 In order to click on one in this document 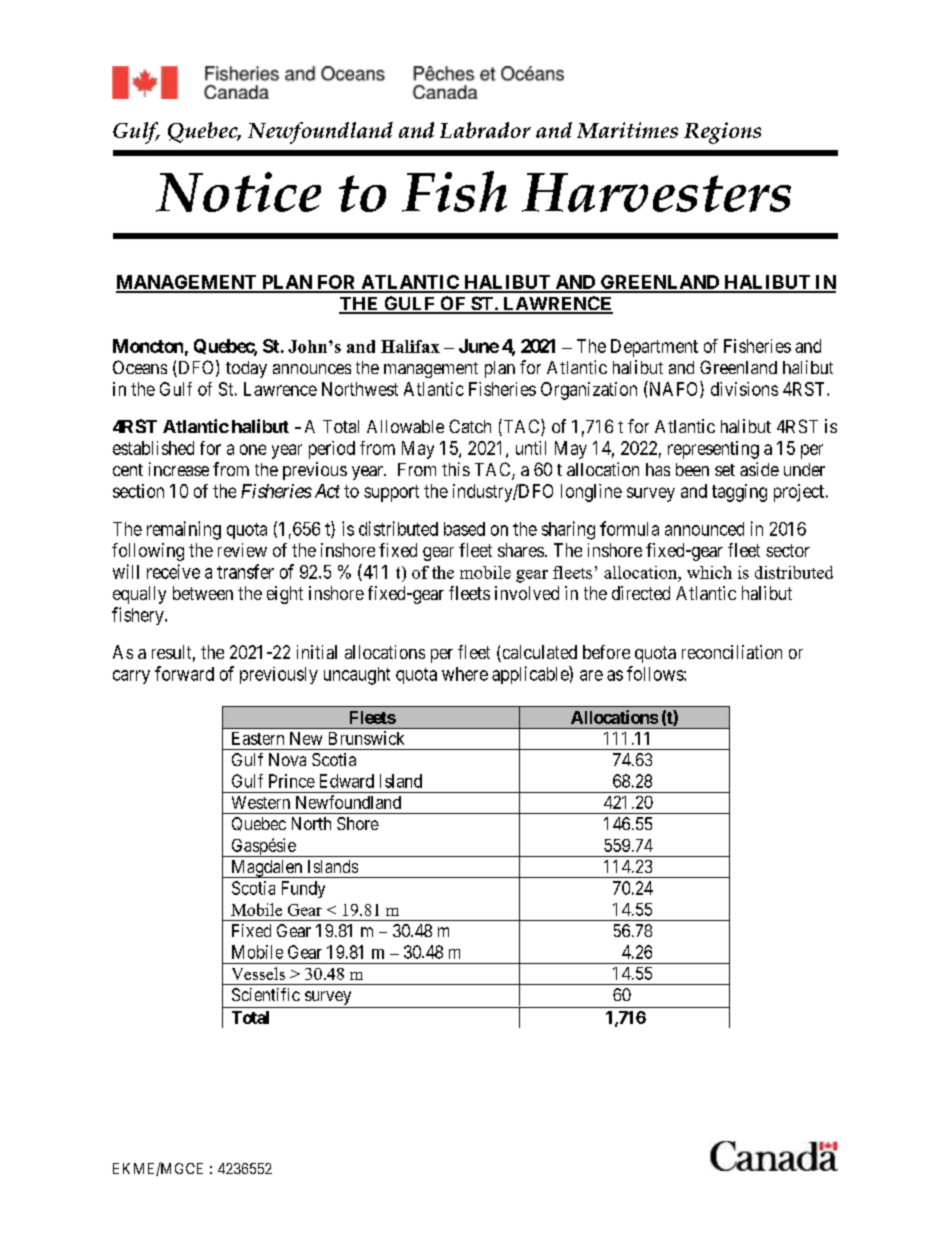, I will do `click(253, 449)`.
